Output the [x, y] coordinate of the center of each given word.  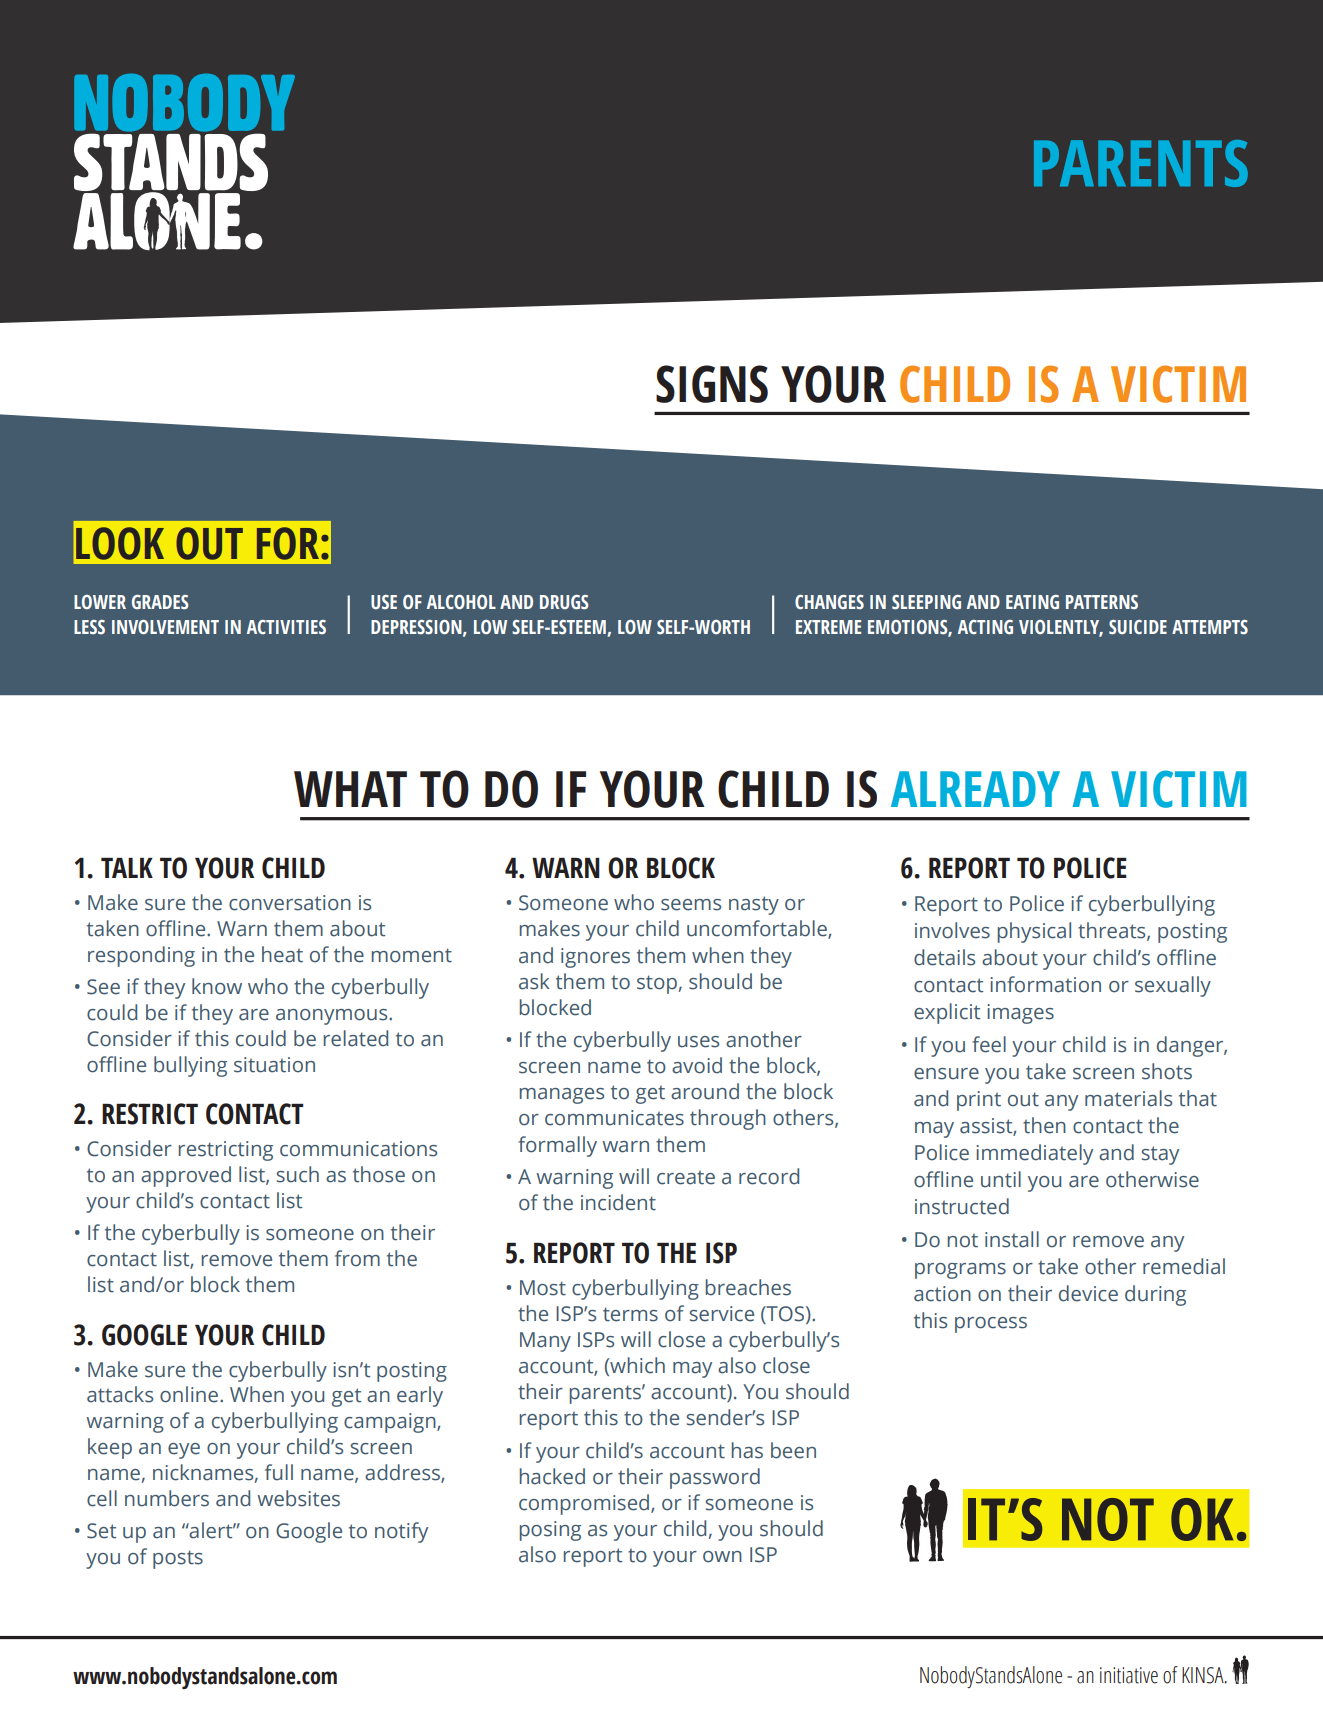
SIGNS [712, 384]
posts [178, 1559]
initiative [1129, 1675]
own [722, 1557]
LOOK [120, 543]
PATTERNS [1102, 602]
